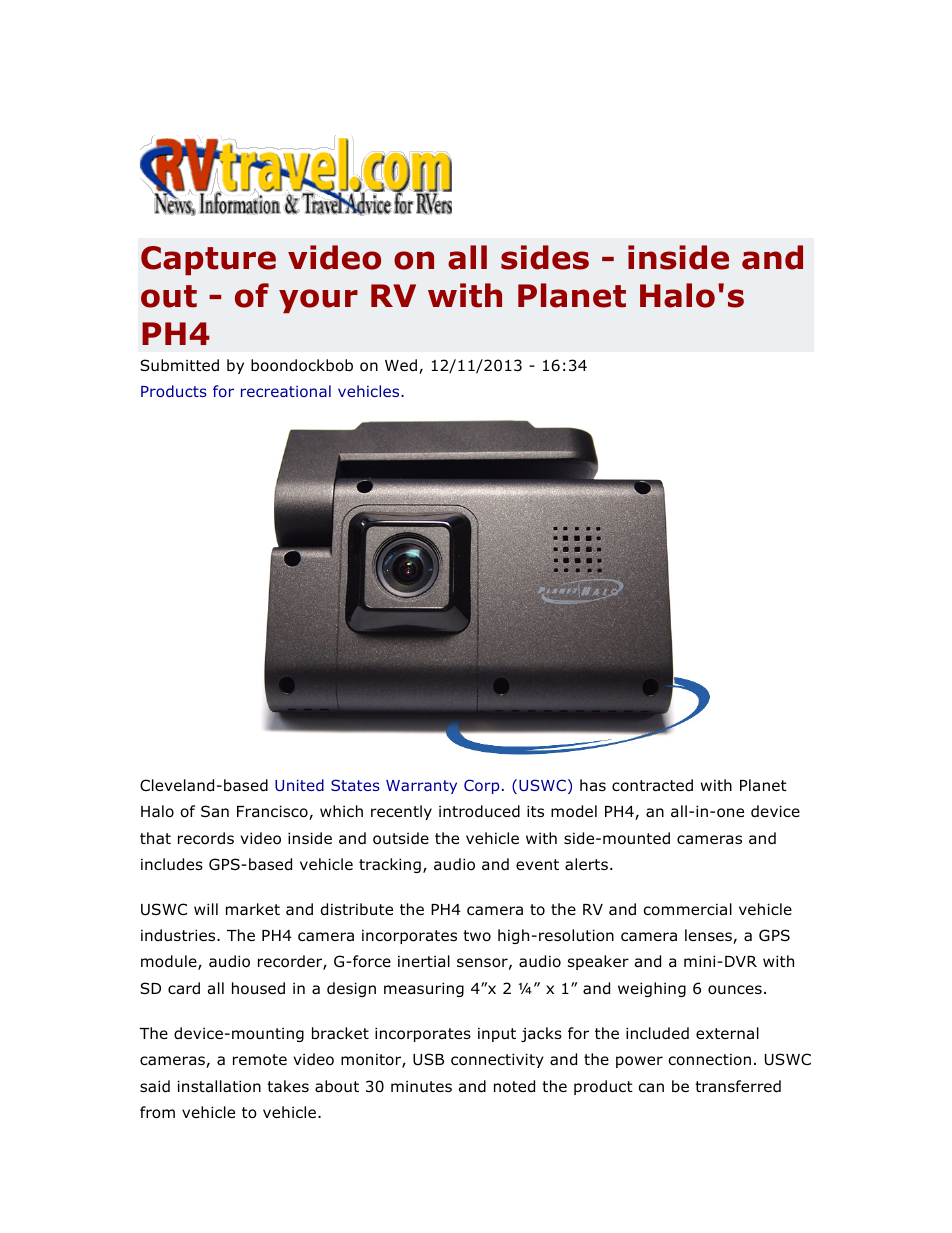 The image size is (952, 1233). Describe the element at coordinates (286, 391) in the document. I see `recreational` at that location.
